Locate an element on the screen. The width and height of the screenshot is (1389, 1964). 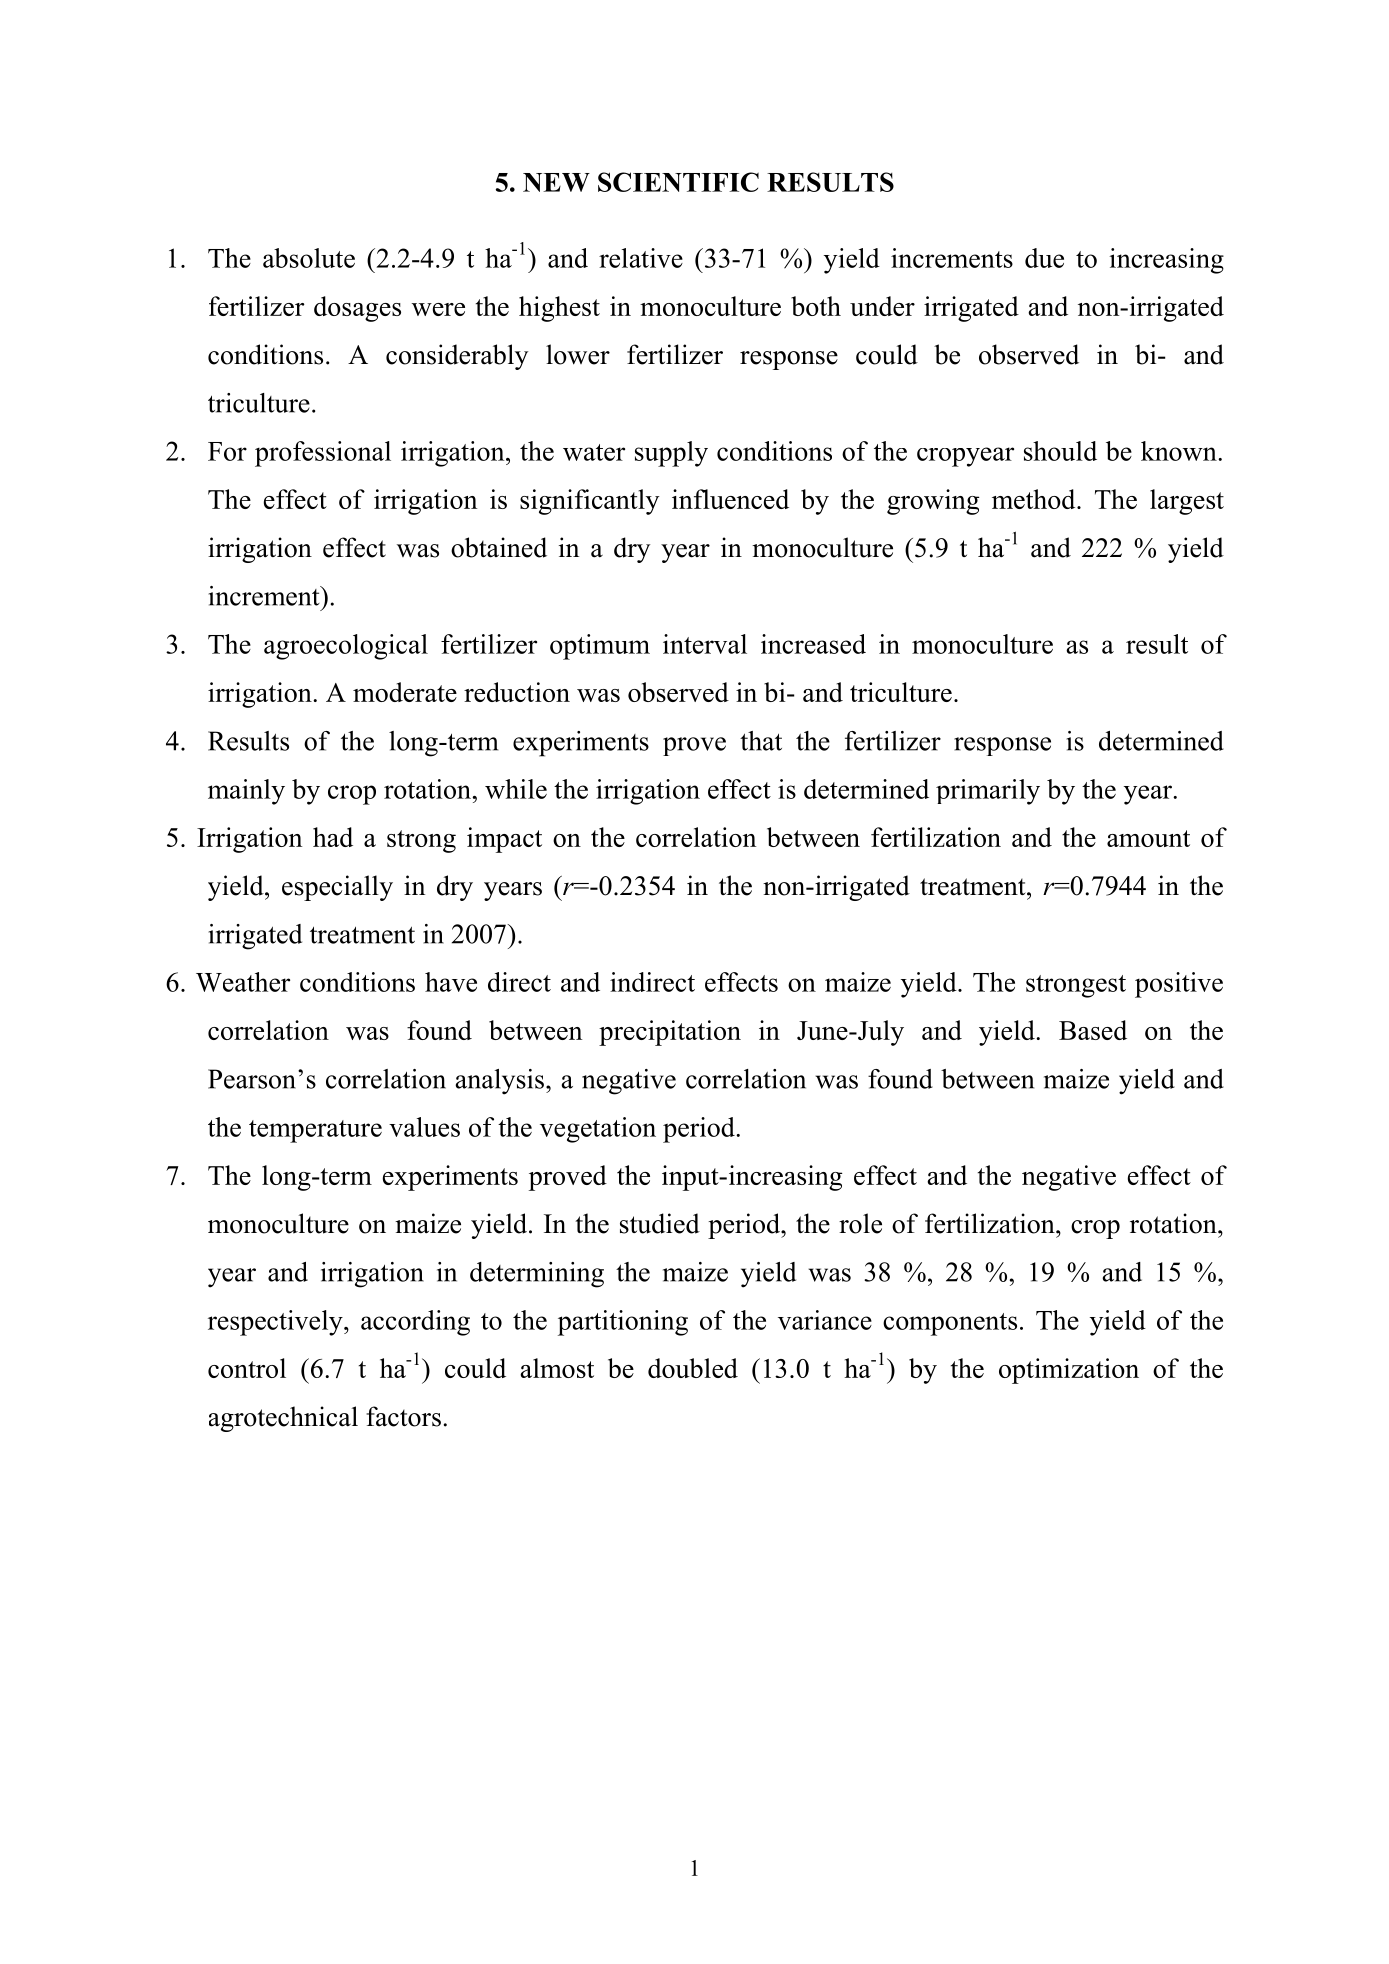
influenced is located at coordinates (730, 499).
